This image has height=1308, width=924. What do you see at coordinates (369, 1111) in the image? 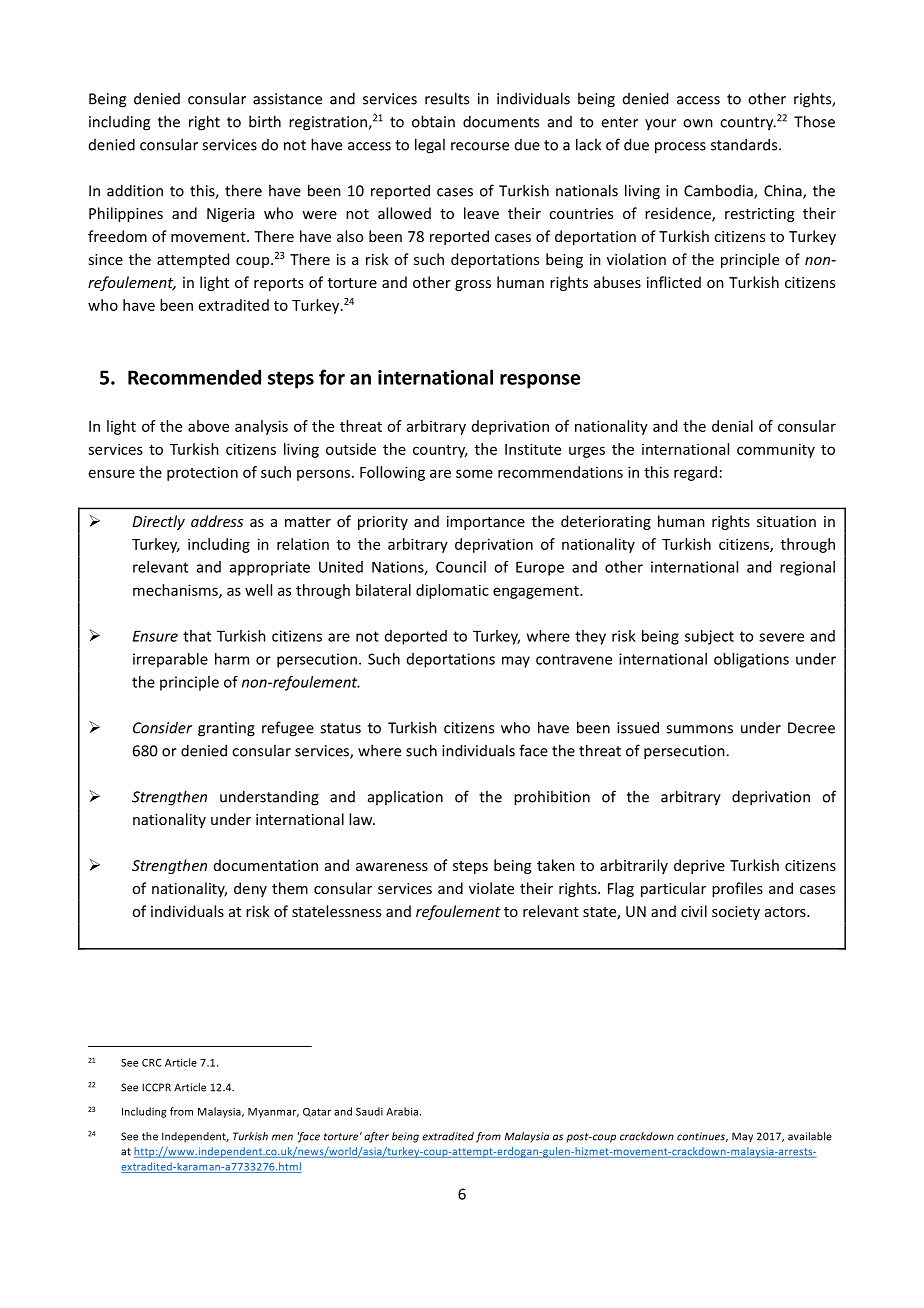
I see `Saudi` at bounding box center [369, 1111].
